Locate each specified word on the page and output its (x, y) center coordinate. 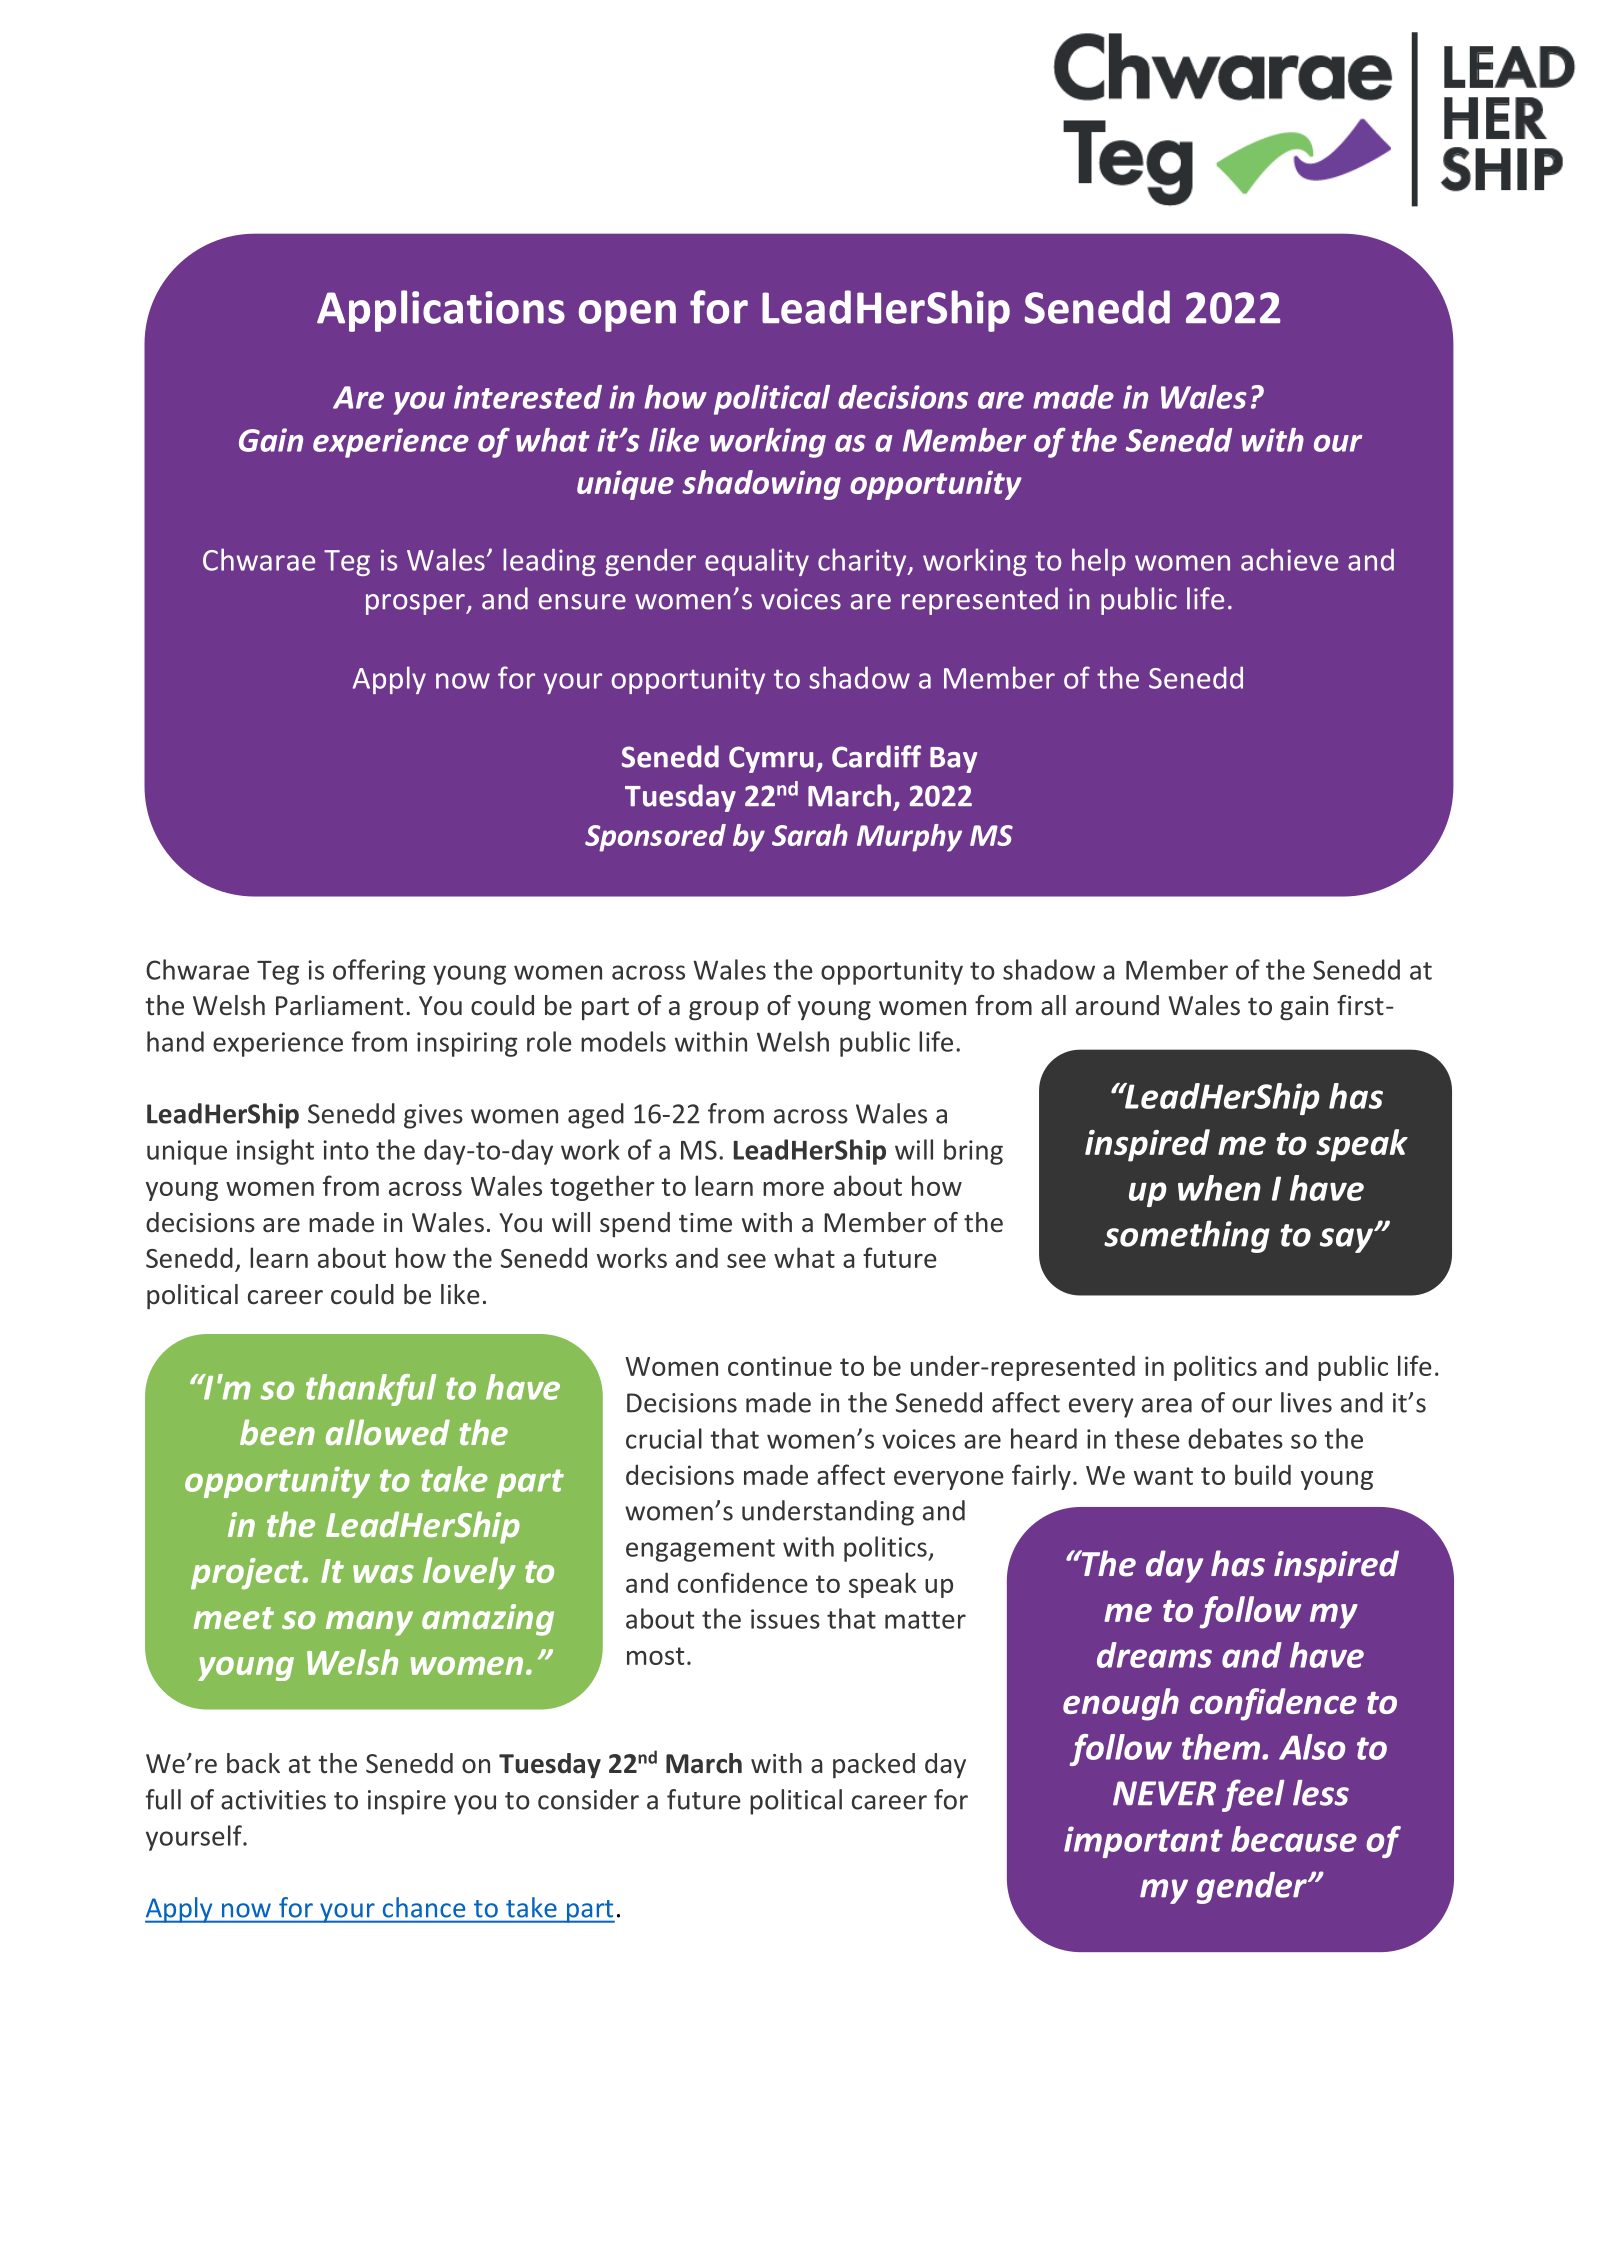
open (627, 316)
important (1143, 1842)
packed (874, 1765)
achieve (1289, 559)
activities (273, 1800)
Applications (441, 311)
